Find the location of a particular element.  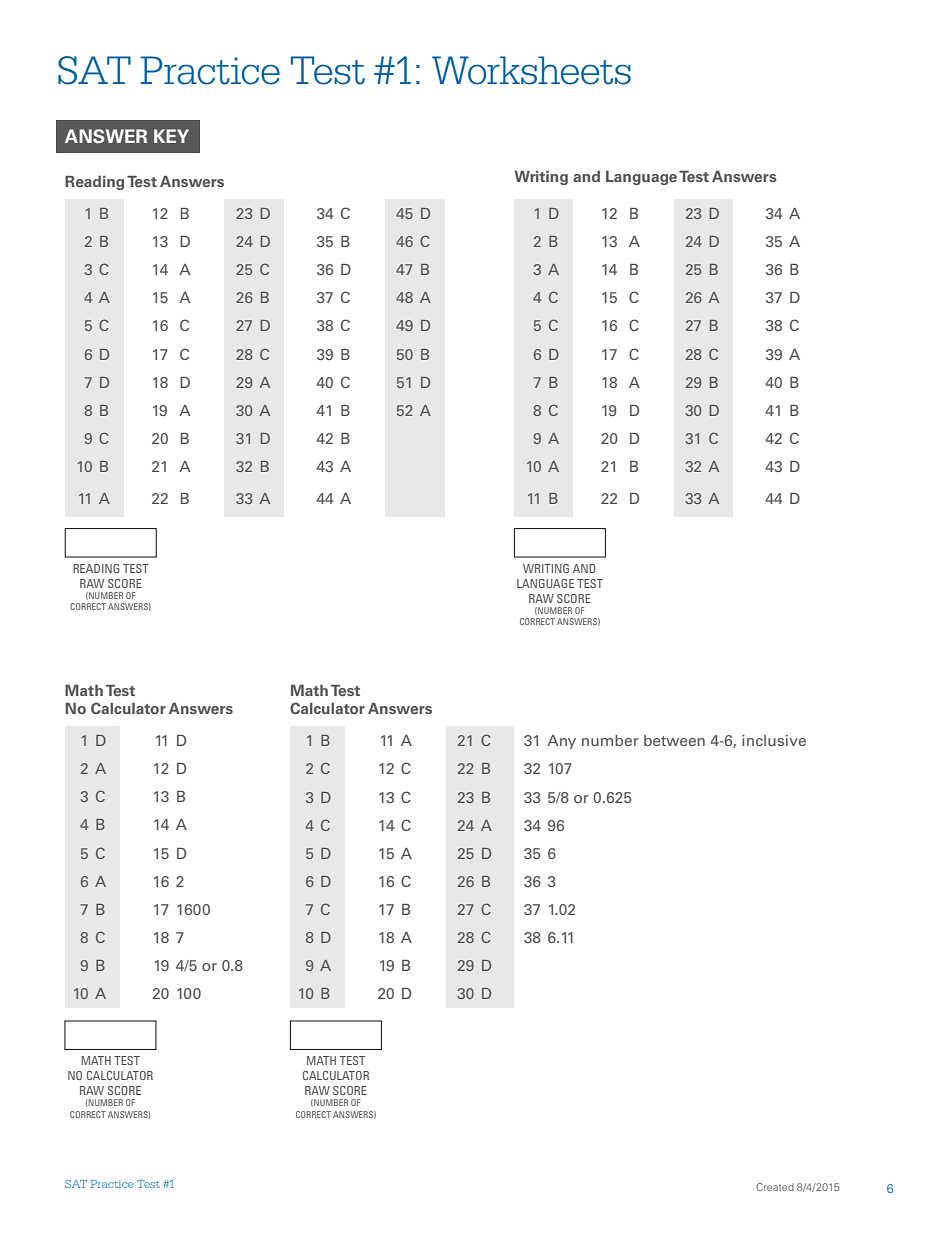

Worksheets is located at coordinates (531, 70).
